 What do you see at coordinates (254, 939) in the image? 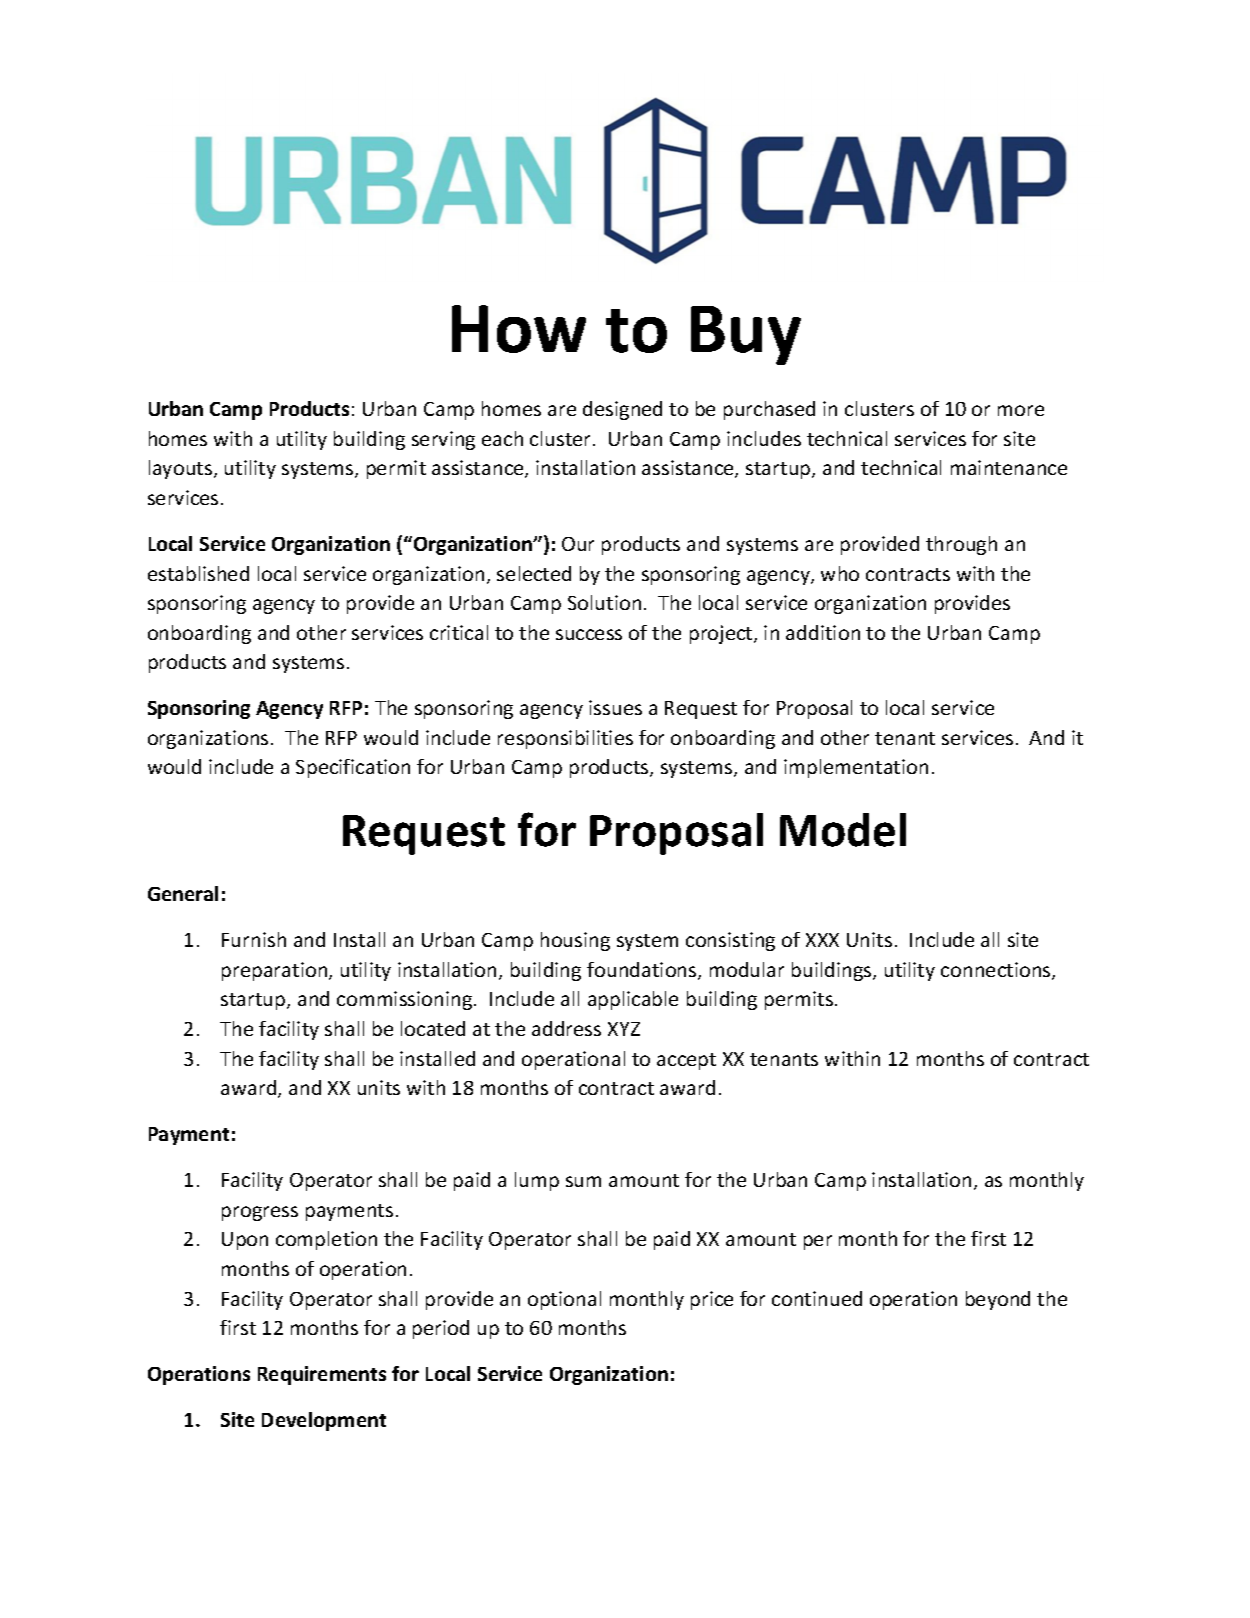
I see `Furnish` at bounding box center [254, 939].
